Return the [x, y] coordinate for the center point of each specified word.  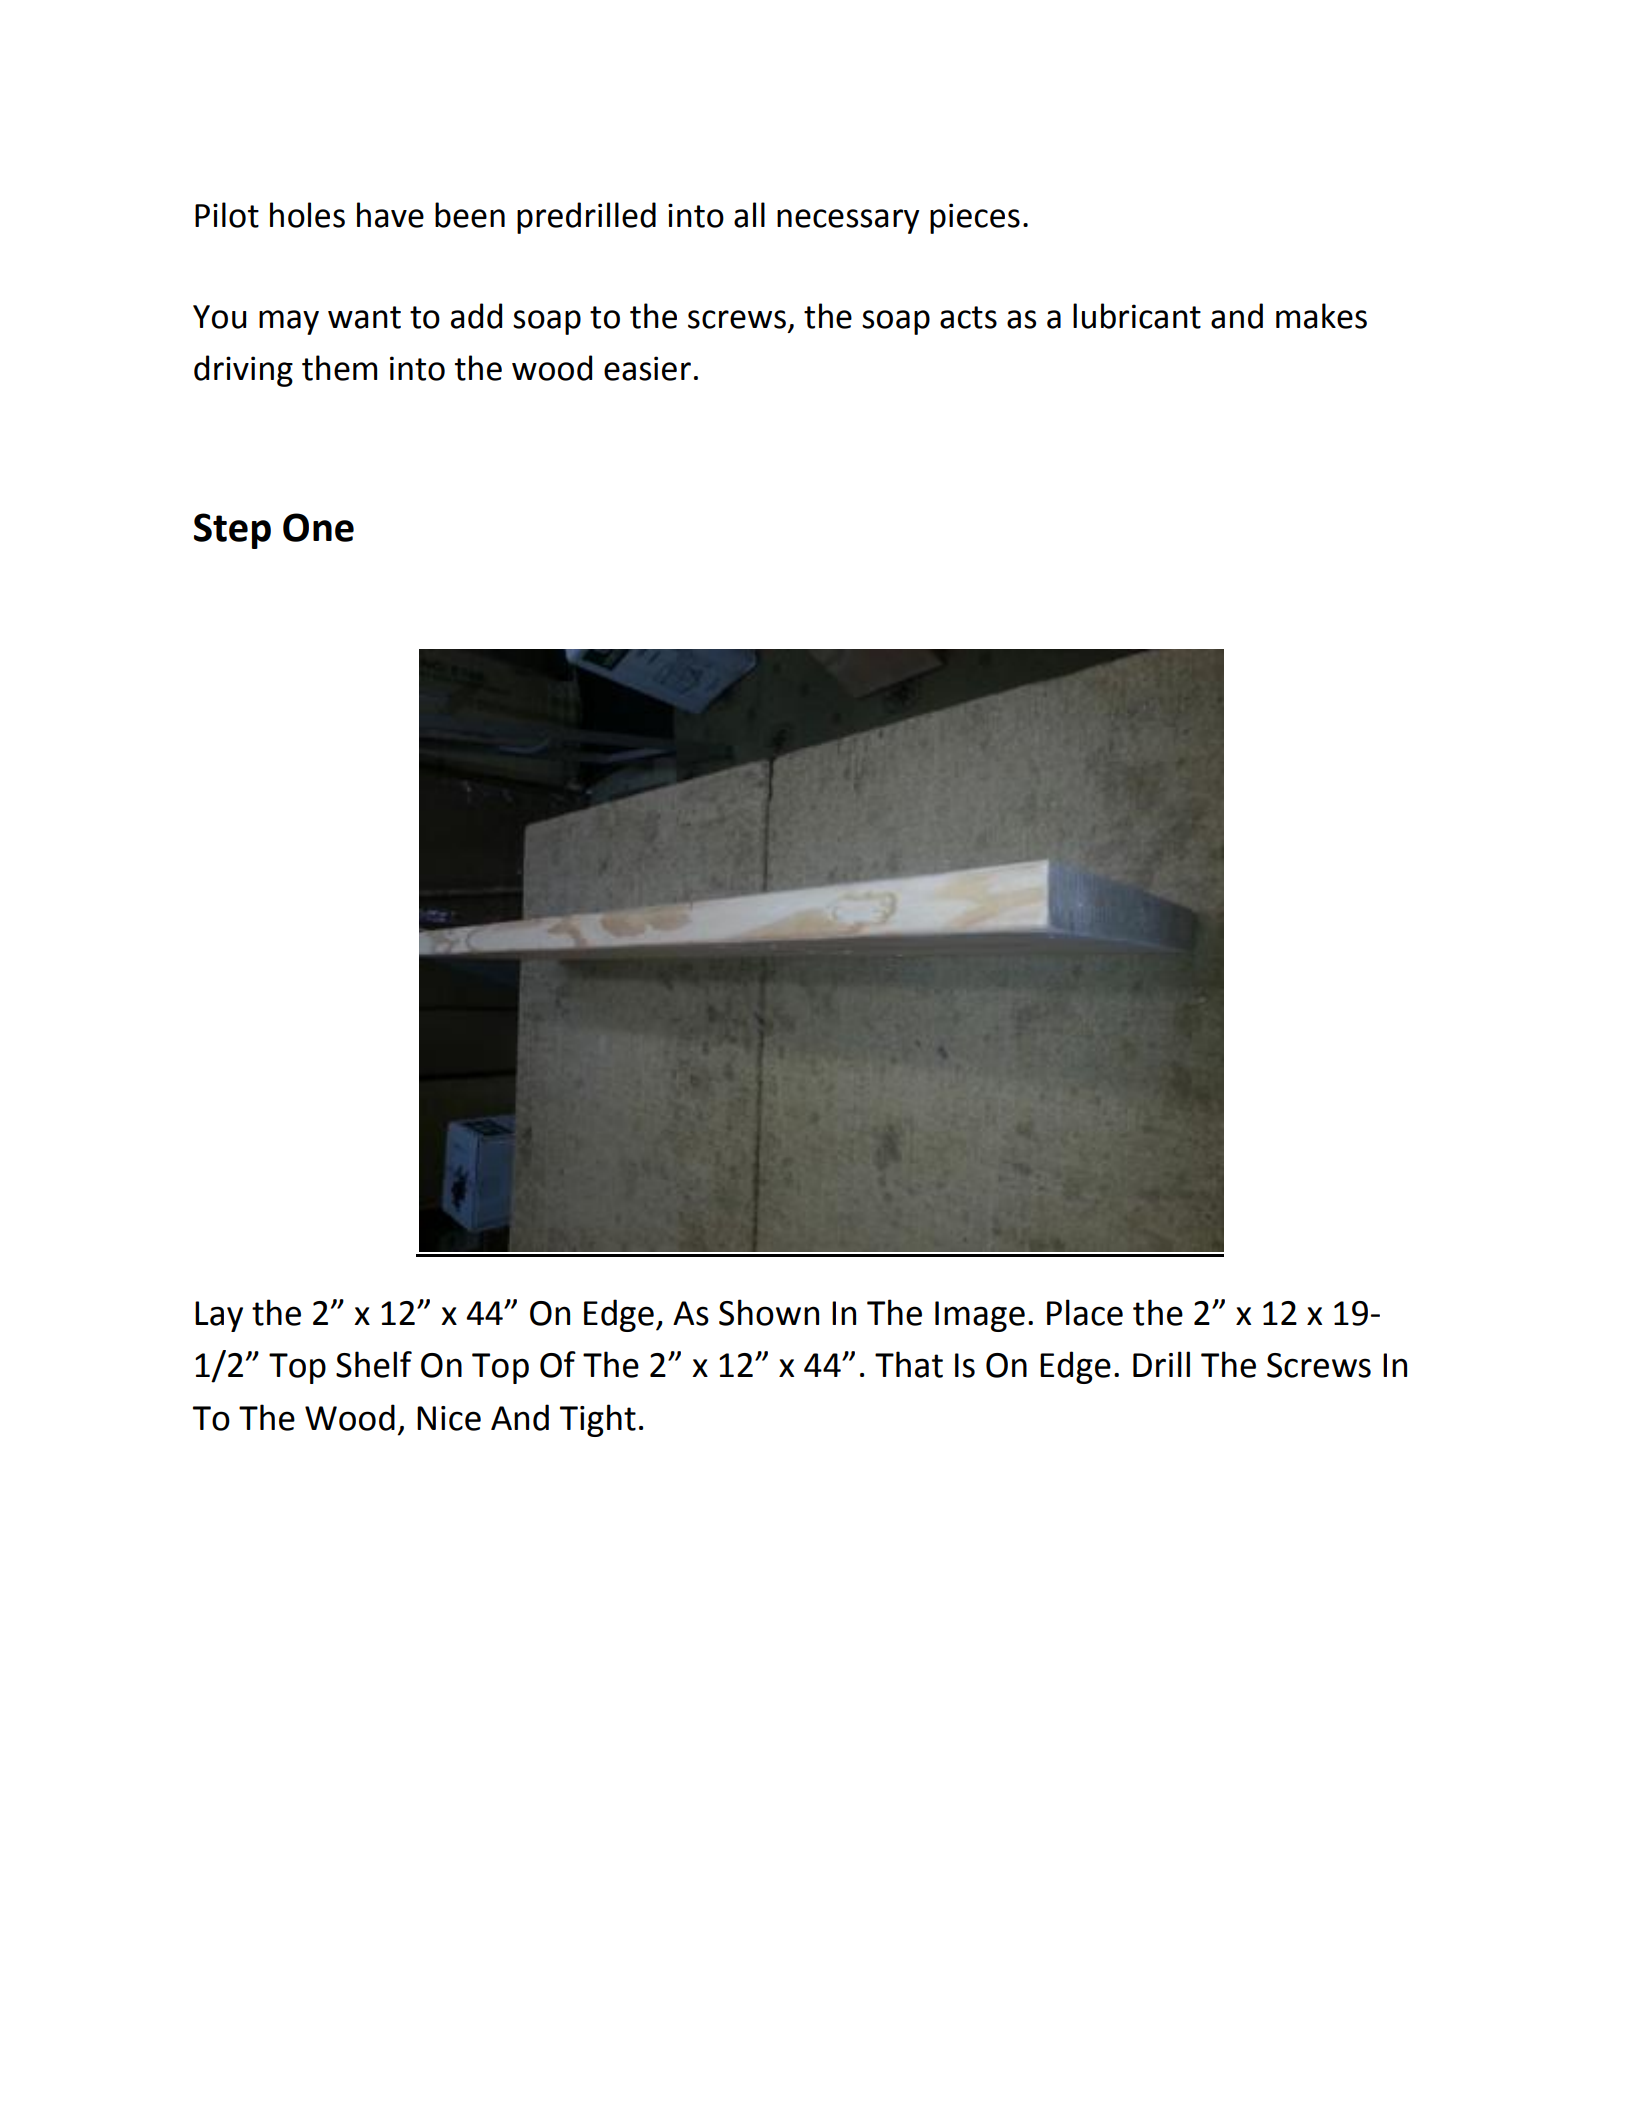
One [318, 527]
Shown [769, 1312]
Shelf [374, 1364]
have [390, 215]
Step [232, 531]
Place [1085, 1312]
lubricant [1137, 316]
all [749, 215]
